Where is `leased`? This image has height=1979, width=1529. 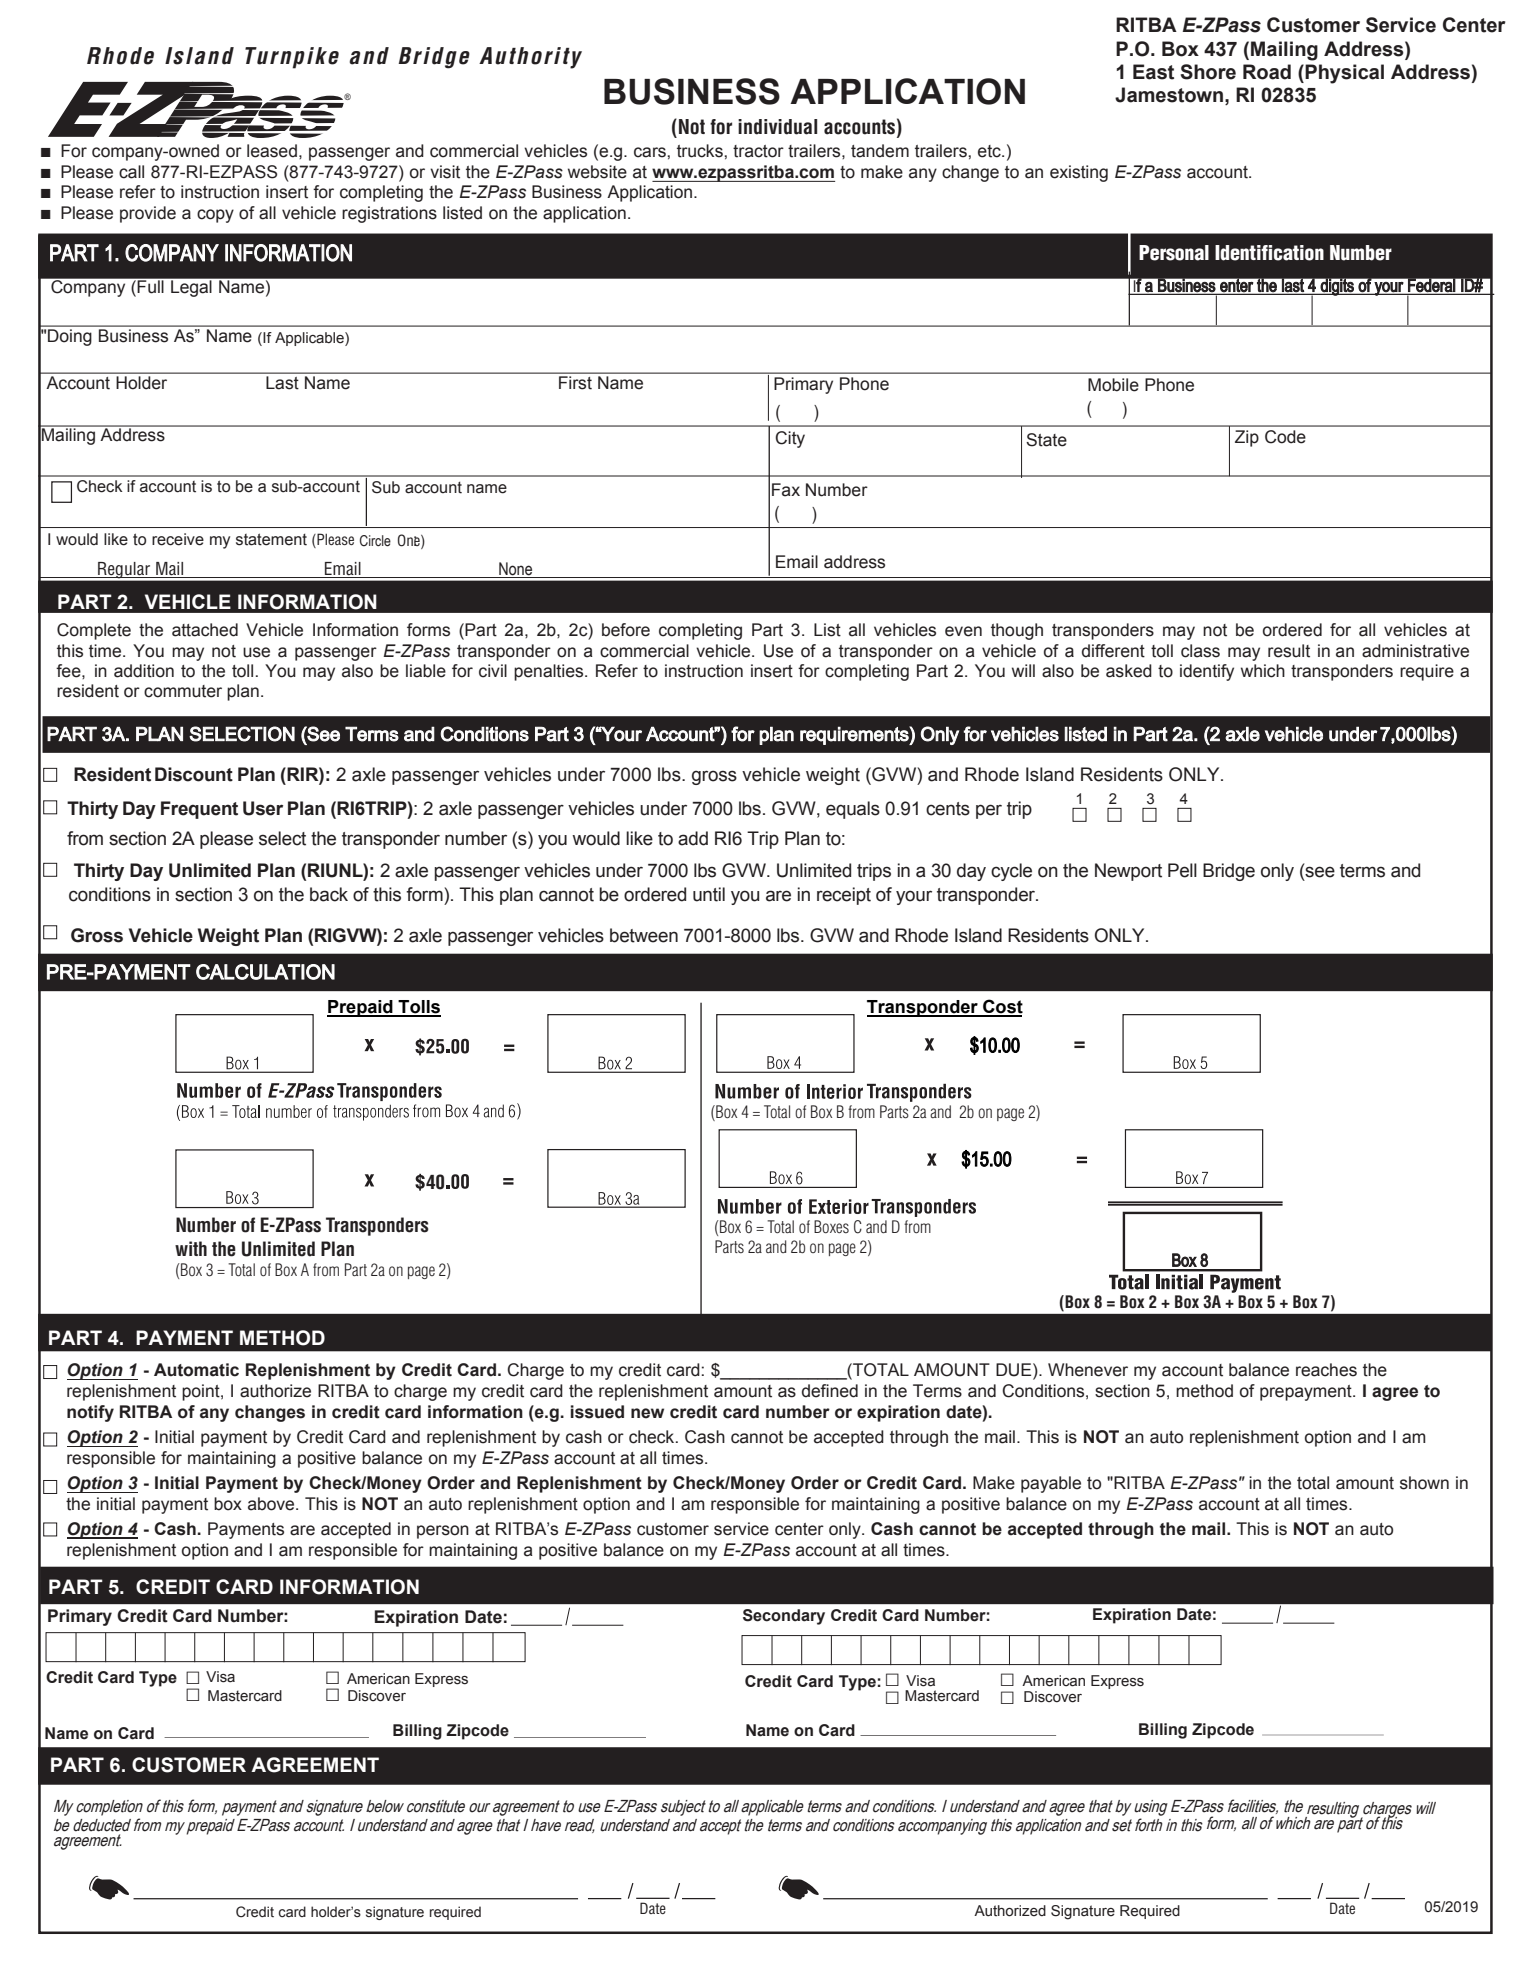 leased is located at coordinates (272, 151).
